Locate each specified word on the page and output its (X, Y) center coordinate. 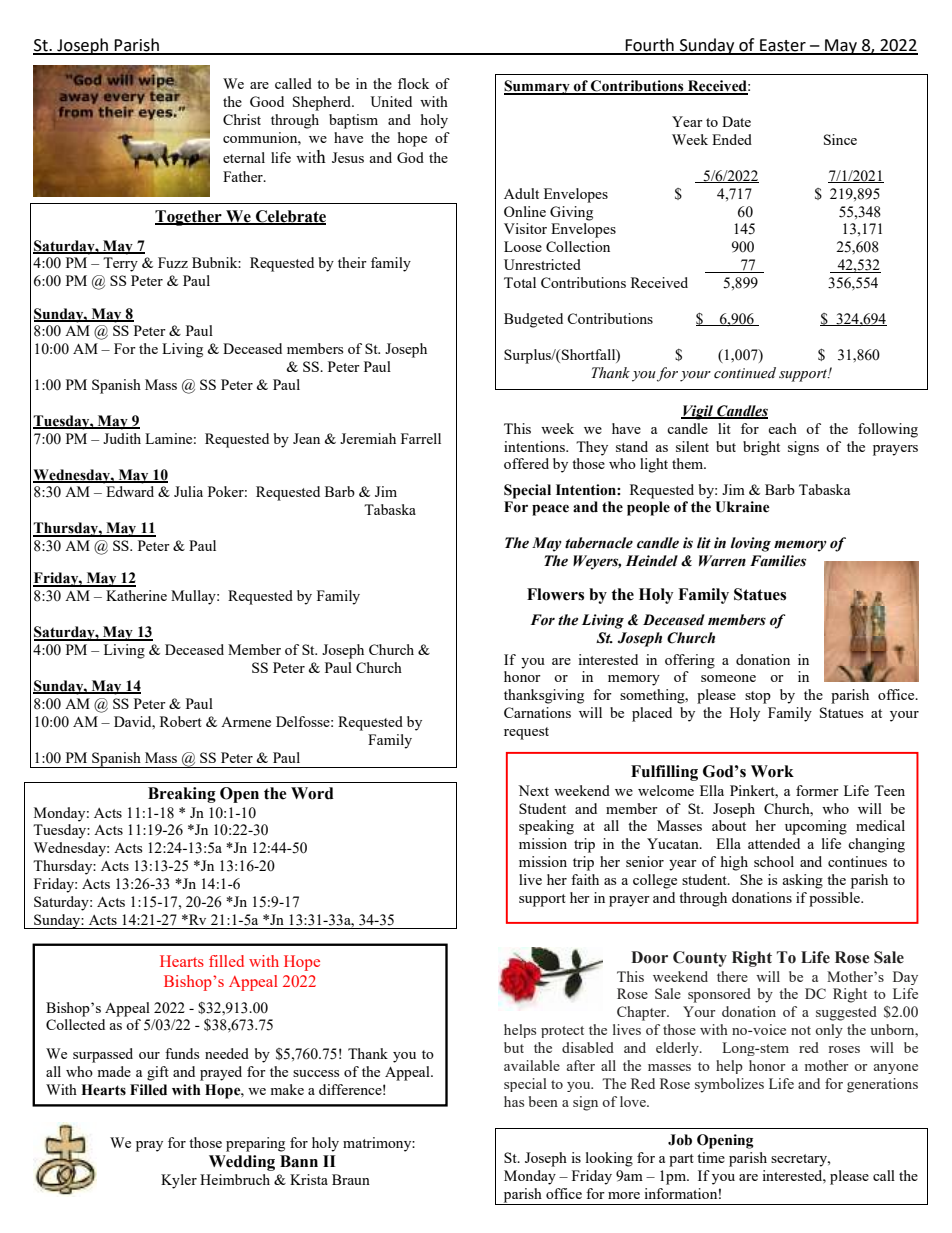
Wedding (242, 1163)
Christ (242, 119)
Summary (538, 87)
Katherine (136, 595)
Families (778, 561)
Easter (783, 46)
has (514, 1101)
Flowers (555, 594)
